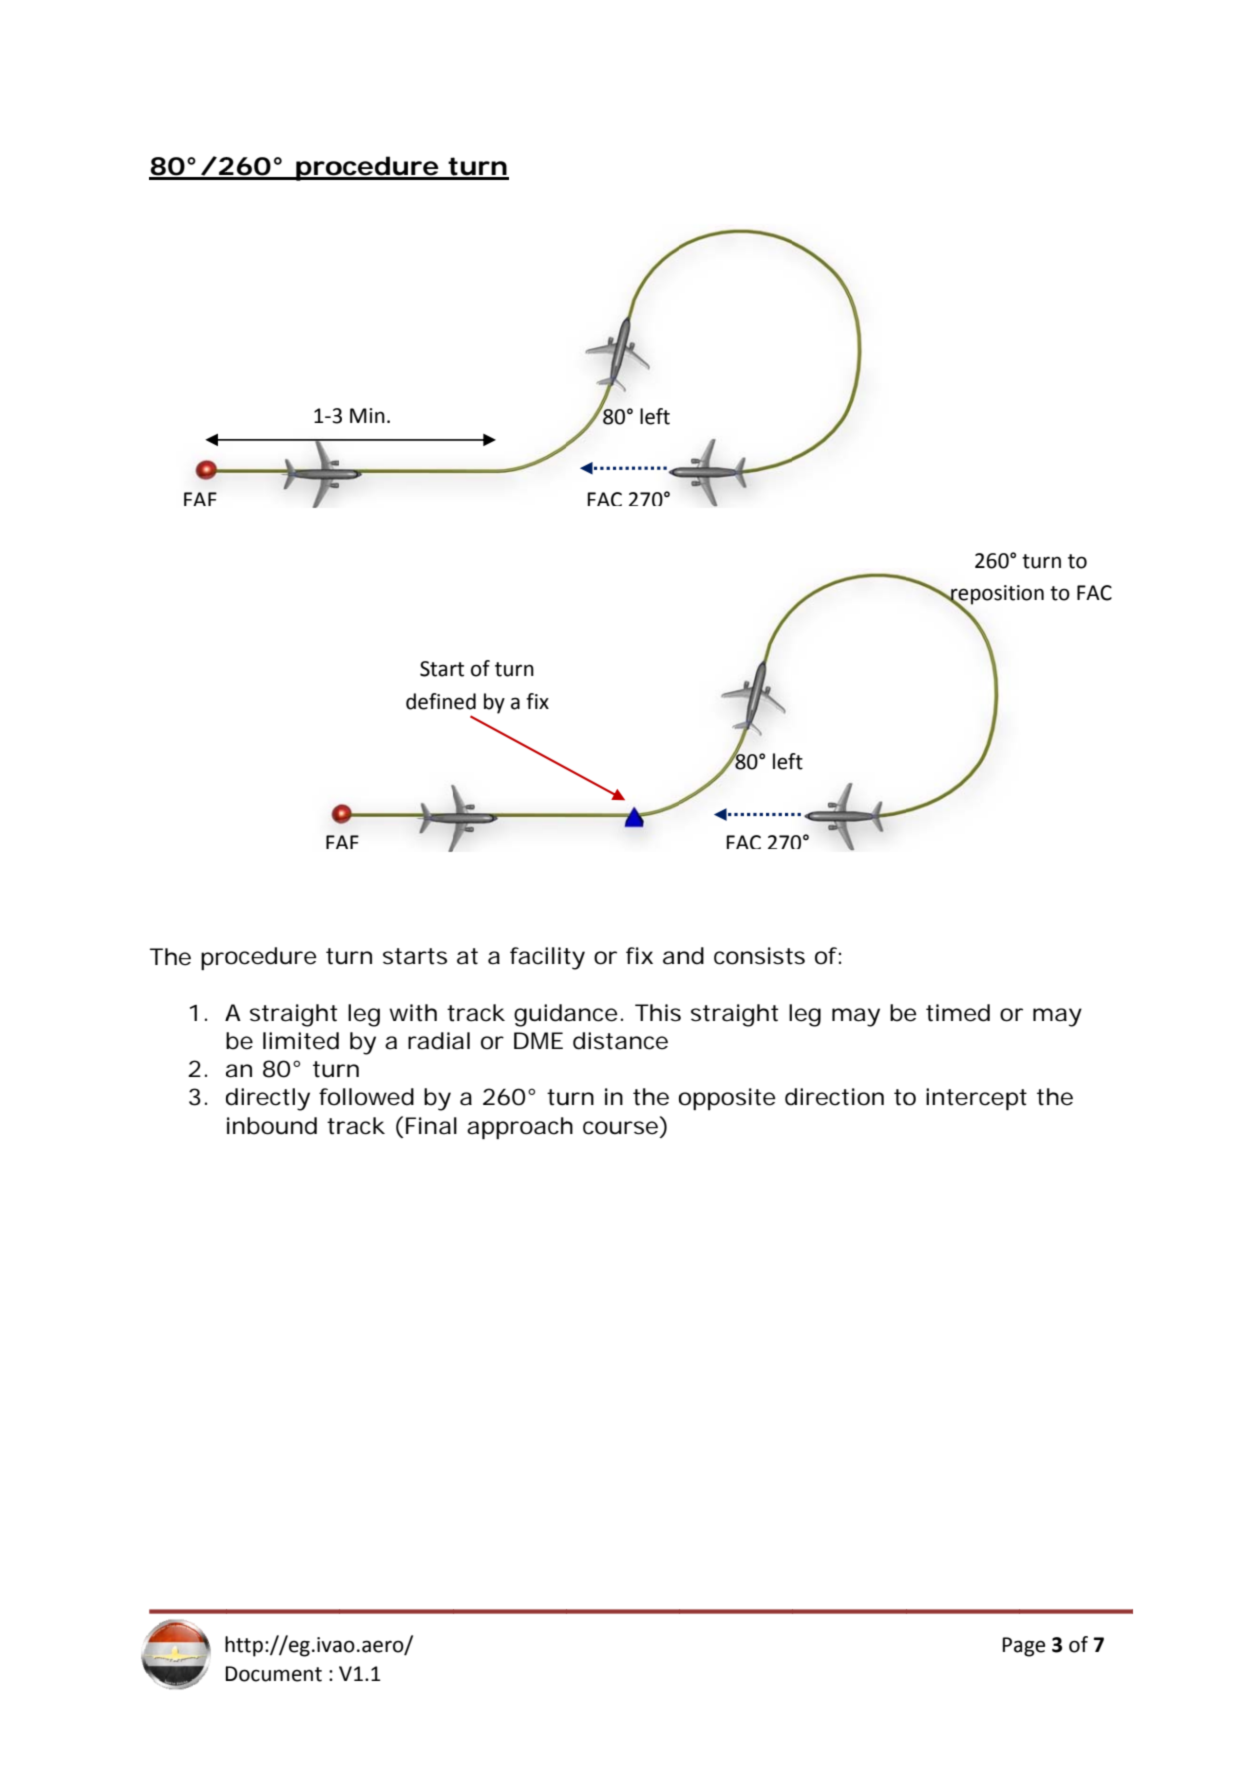 This image has height=1775, width=1254. Describe the element at coordinates (655, 416) in the image. I see `left` at that location.
